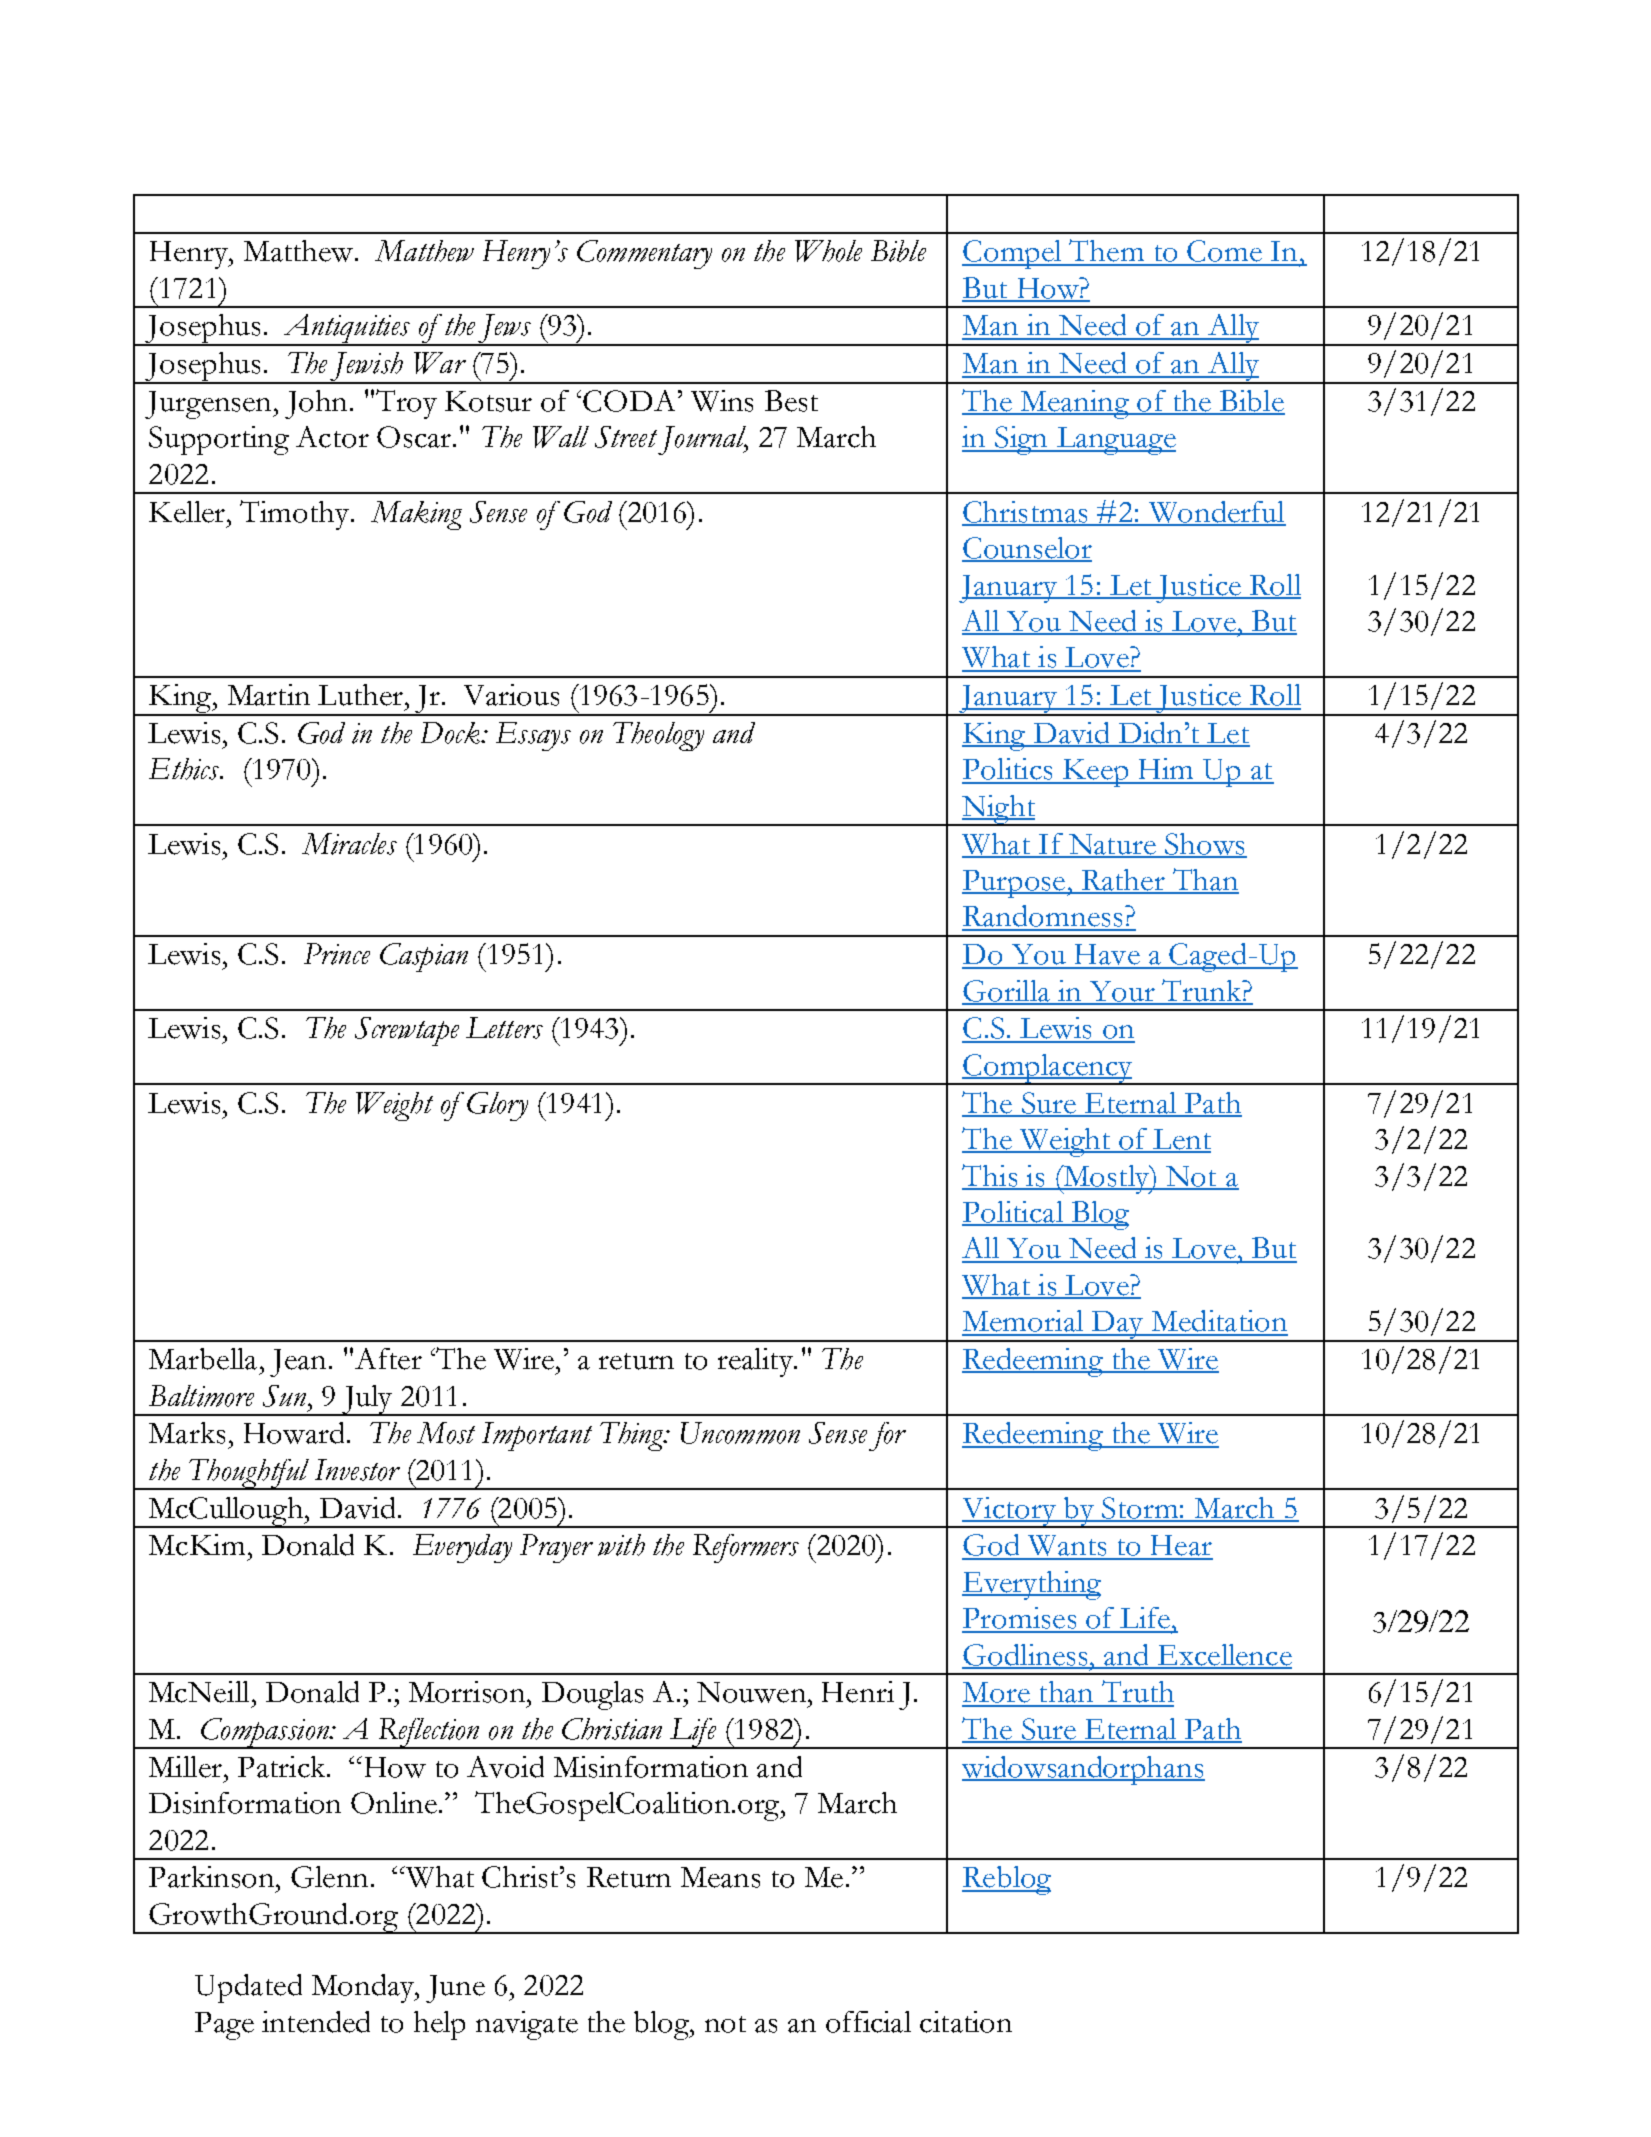  I want to click on Glory, so click(497, 1106).
